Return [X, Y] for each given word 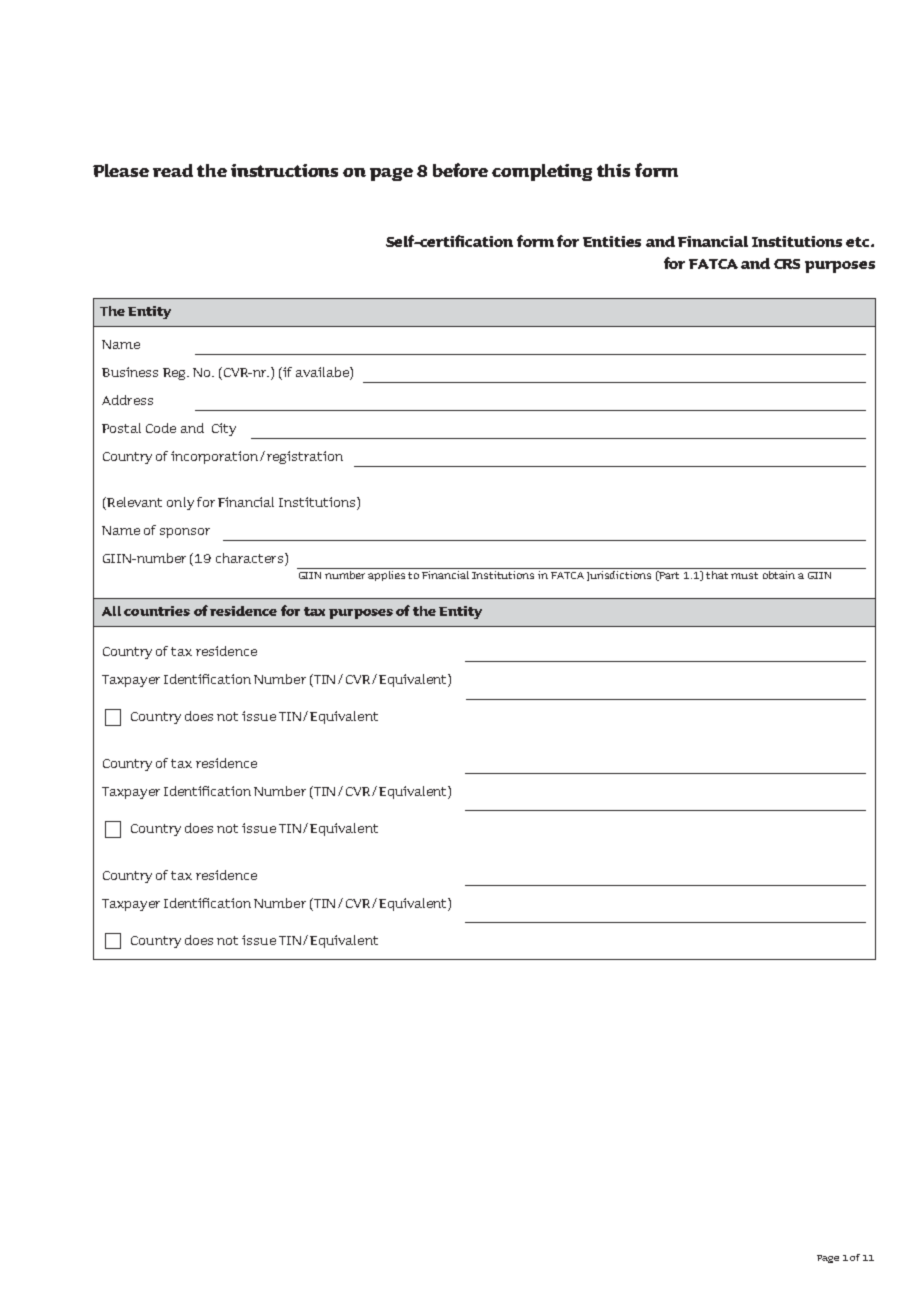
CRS [787, 264]
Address [127, 400]
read [173, 170]
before [460, 170]
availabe [323, 372]
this [613, 170]
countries [157, 611]
